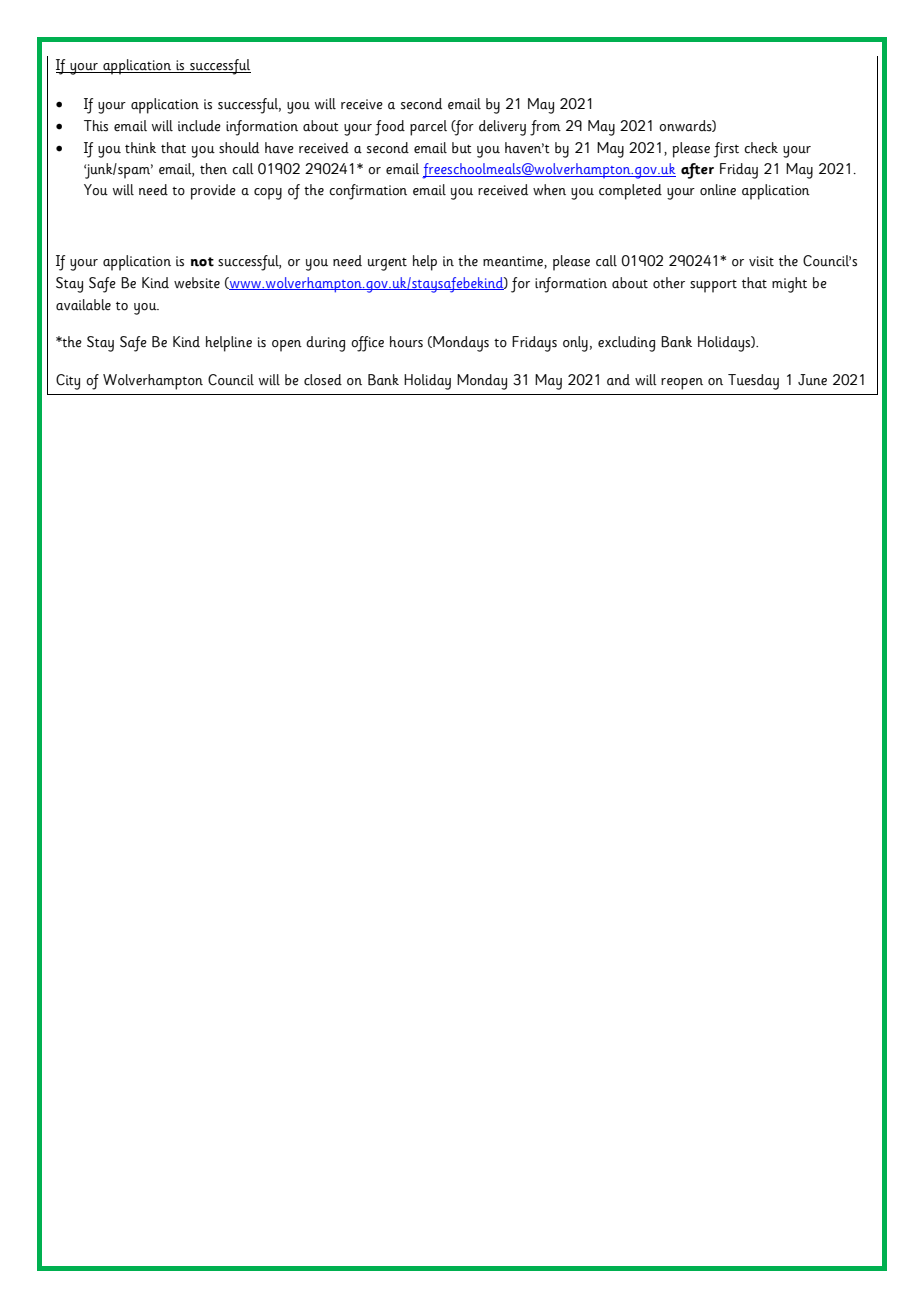 This image has height=1308, width=924. I want to click on closed, so click(323, 380).
